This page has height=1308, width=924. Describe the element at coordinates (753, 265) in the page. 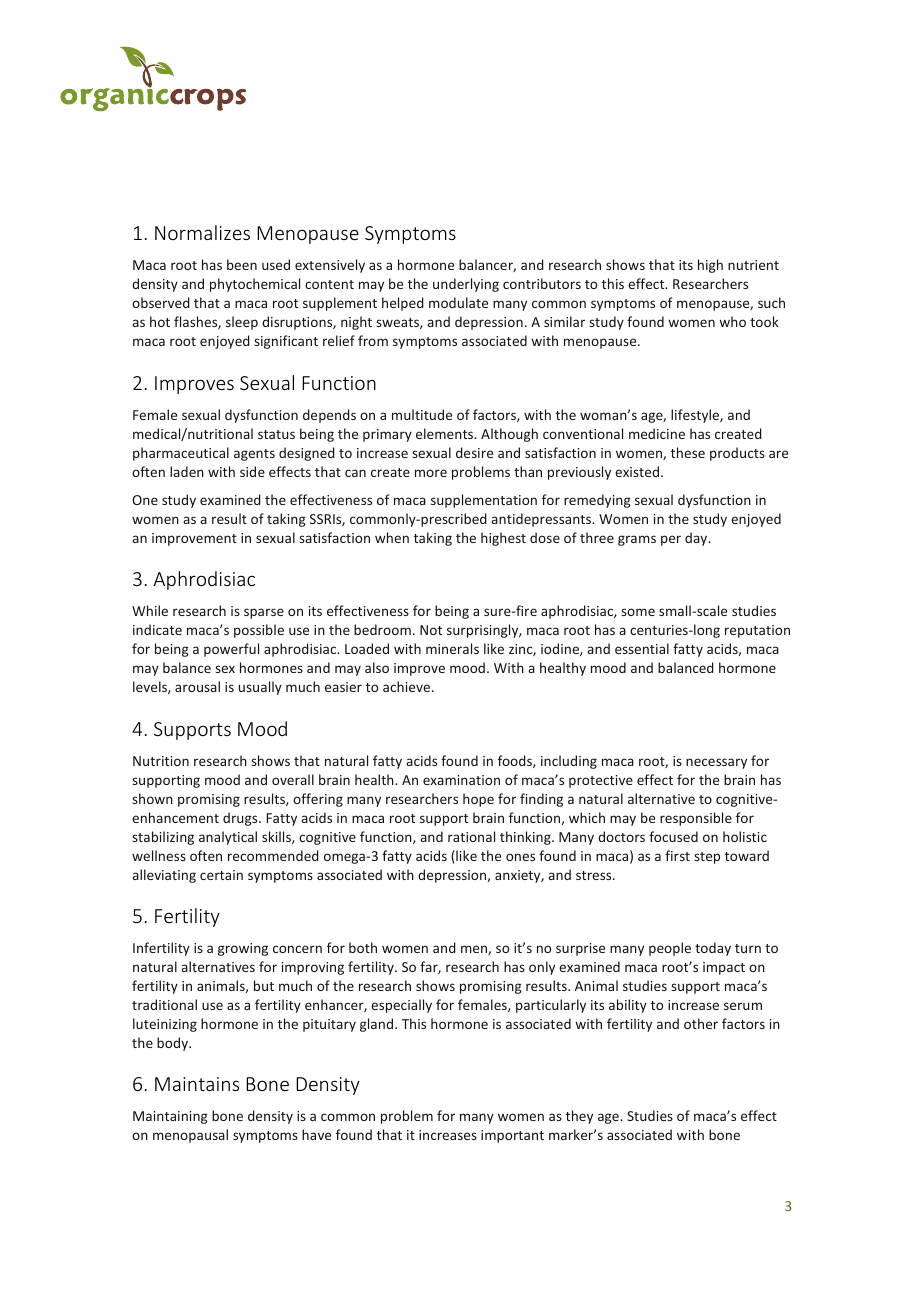

I see `nutrient` at that location.
